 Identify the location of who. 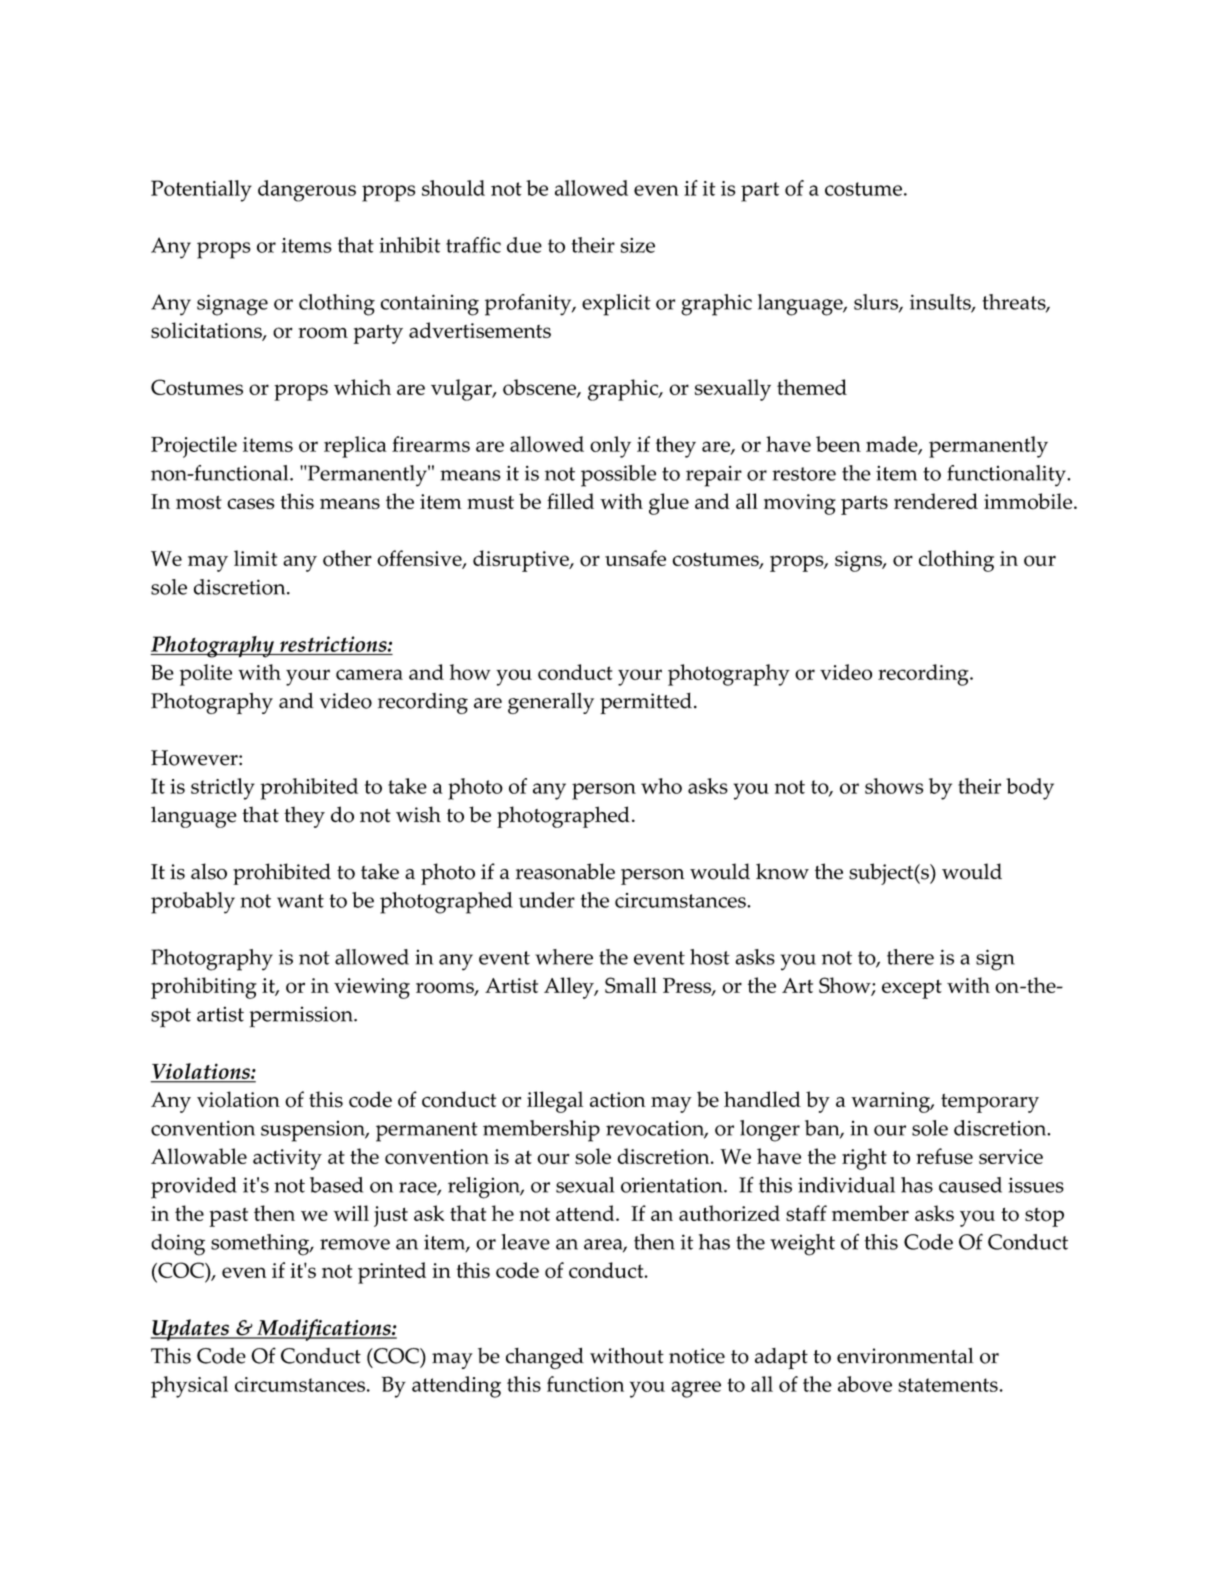
(661, 786).
